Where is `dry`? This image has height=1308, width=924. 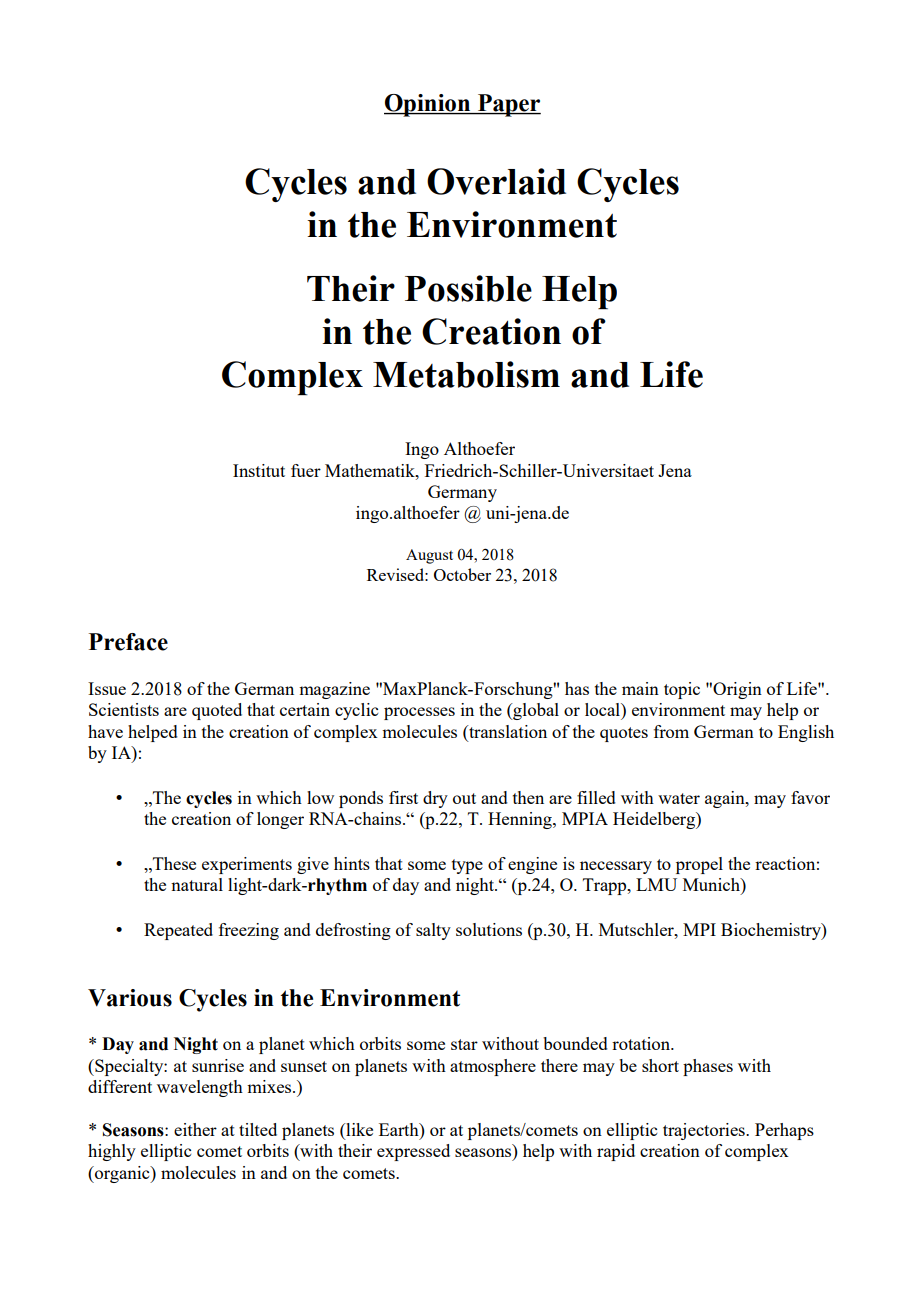 dry is located at coordinates (435, 799).
